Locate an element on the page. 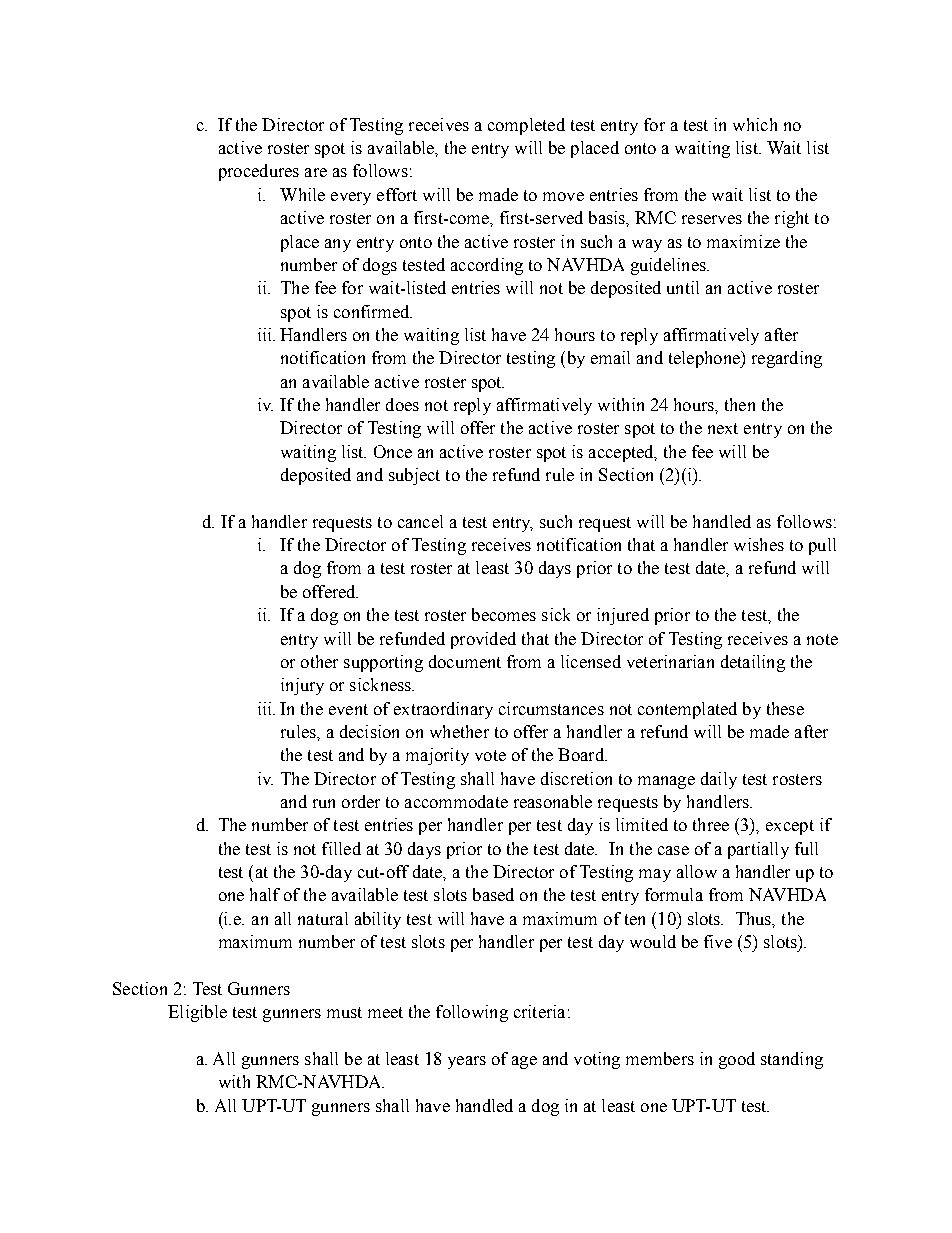 This image has height=1233, width=952. provided is located at coordinates (483, 640).
